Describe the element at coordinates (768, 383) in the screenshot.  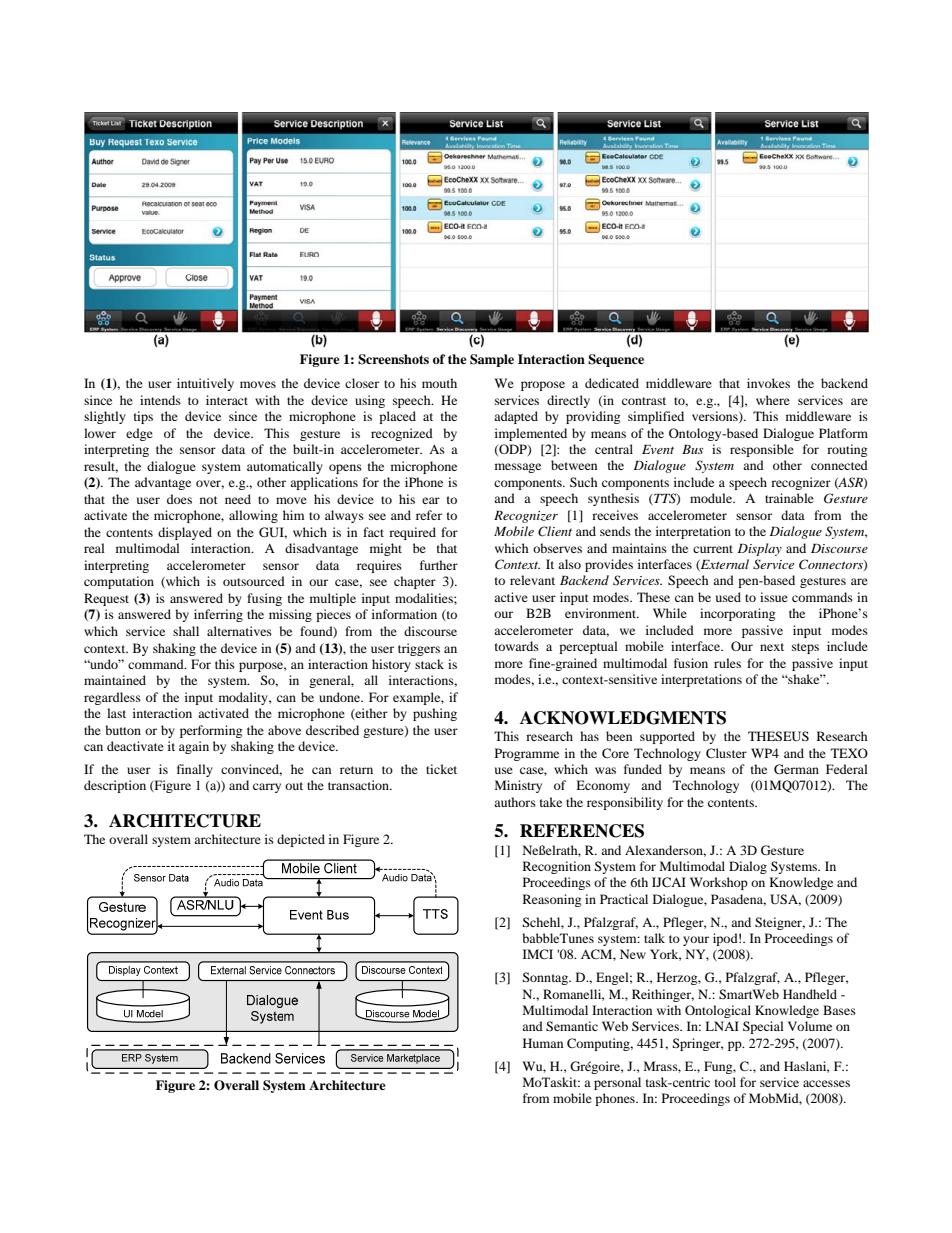
I see `invokes` at that location.
